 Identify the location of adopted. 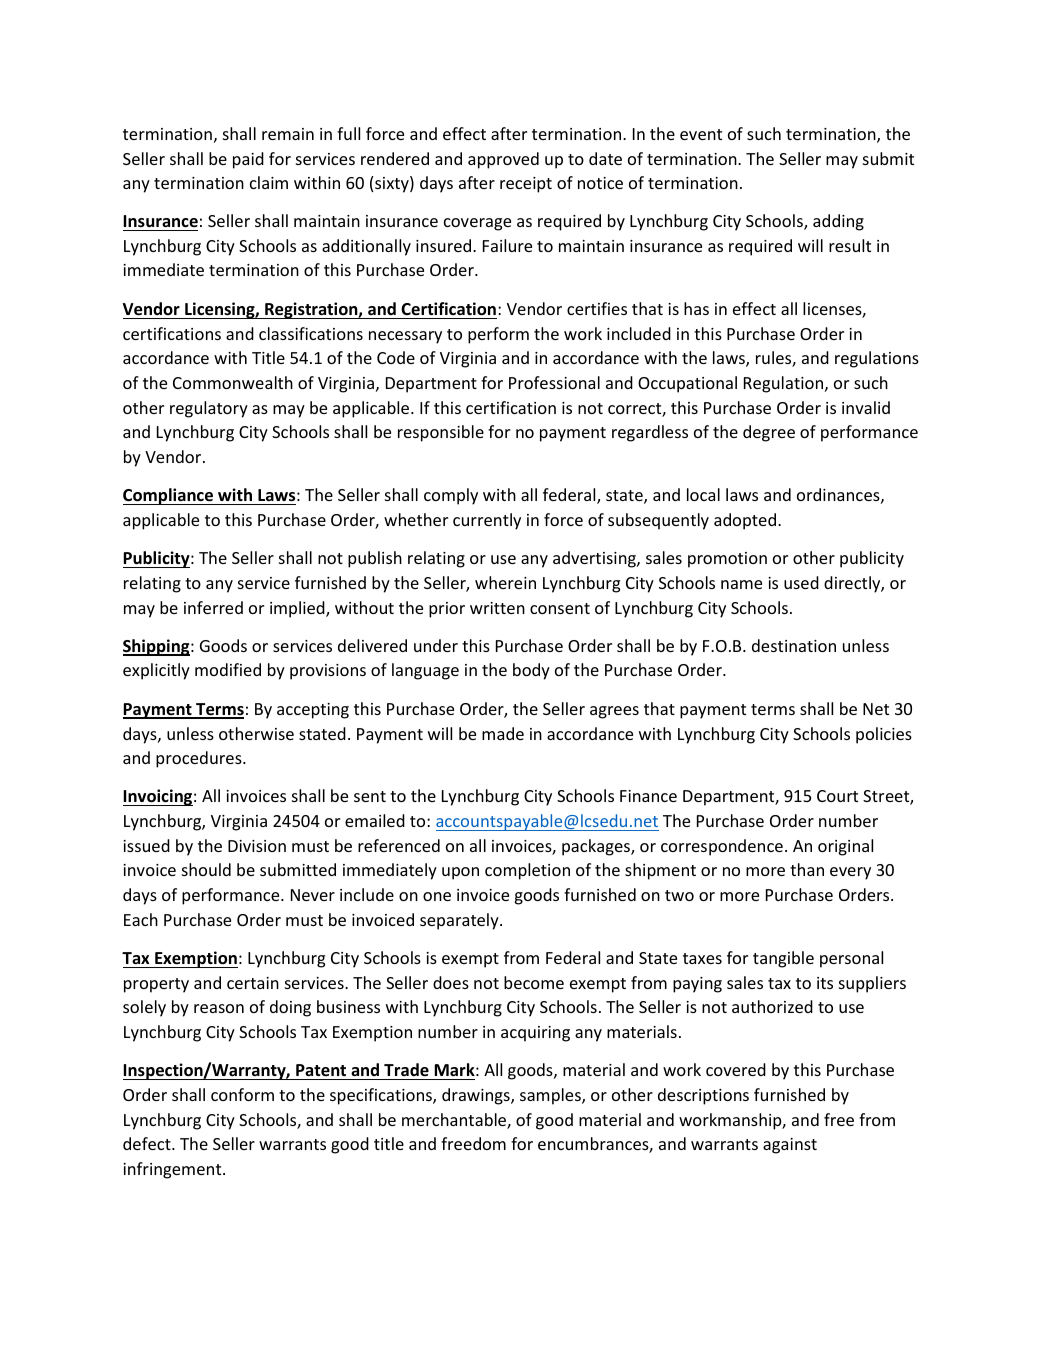
(746, 521).
